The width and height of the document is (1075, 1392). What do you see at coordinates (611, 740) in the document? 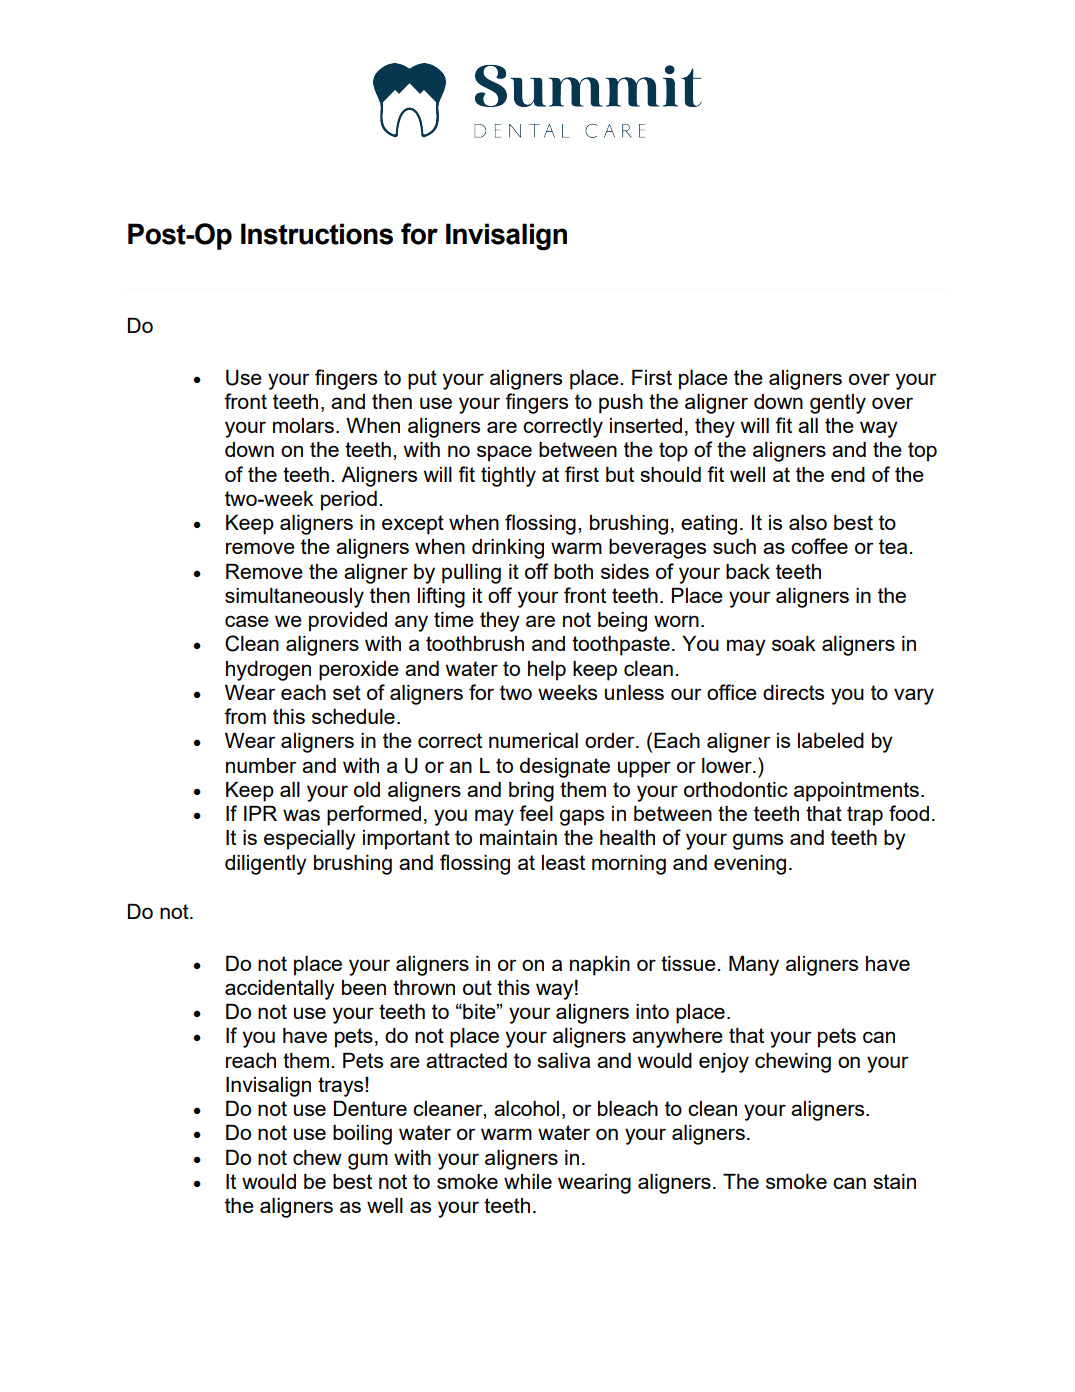
I see `order` at bounding box center [611, 740].
